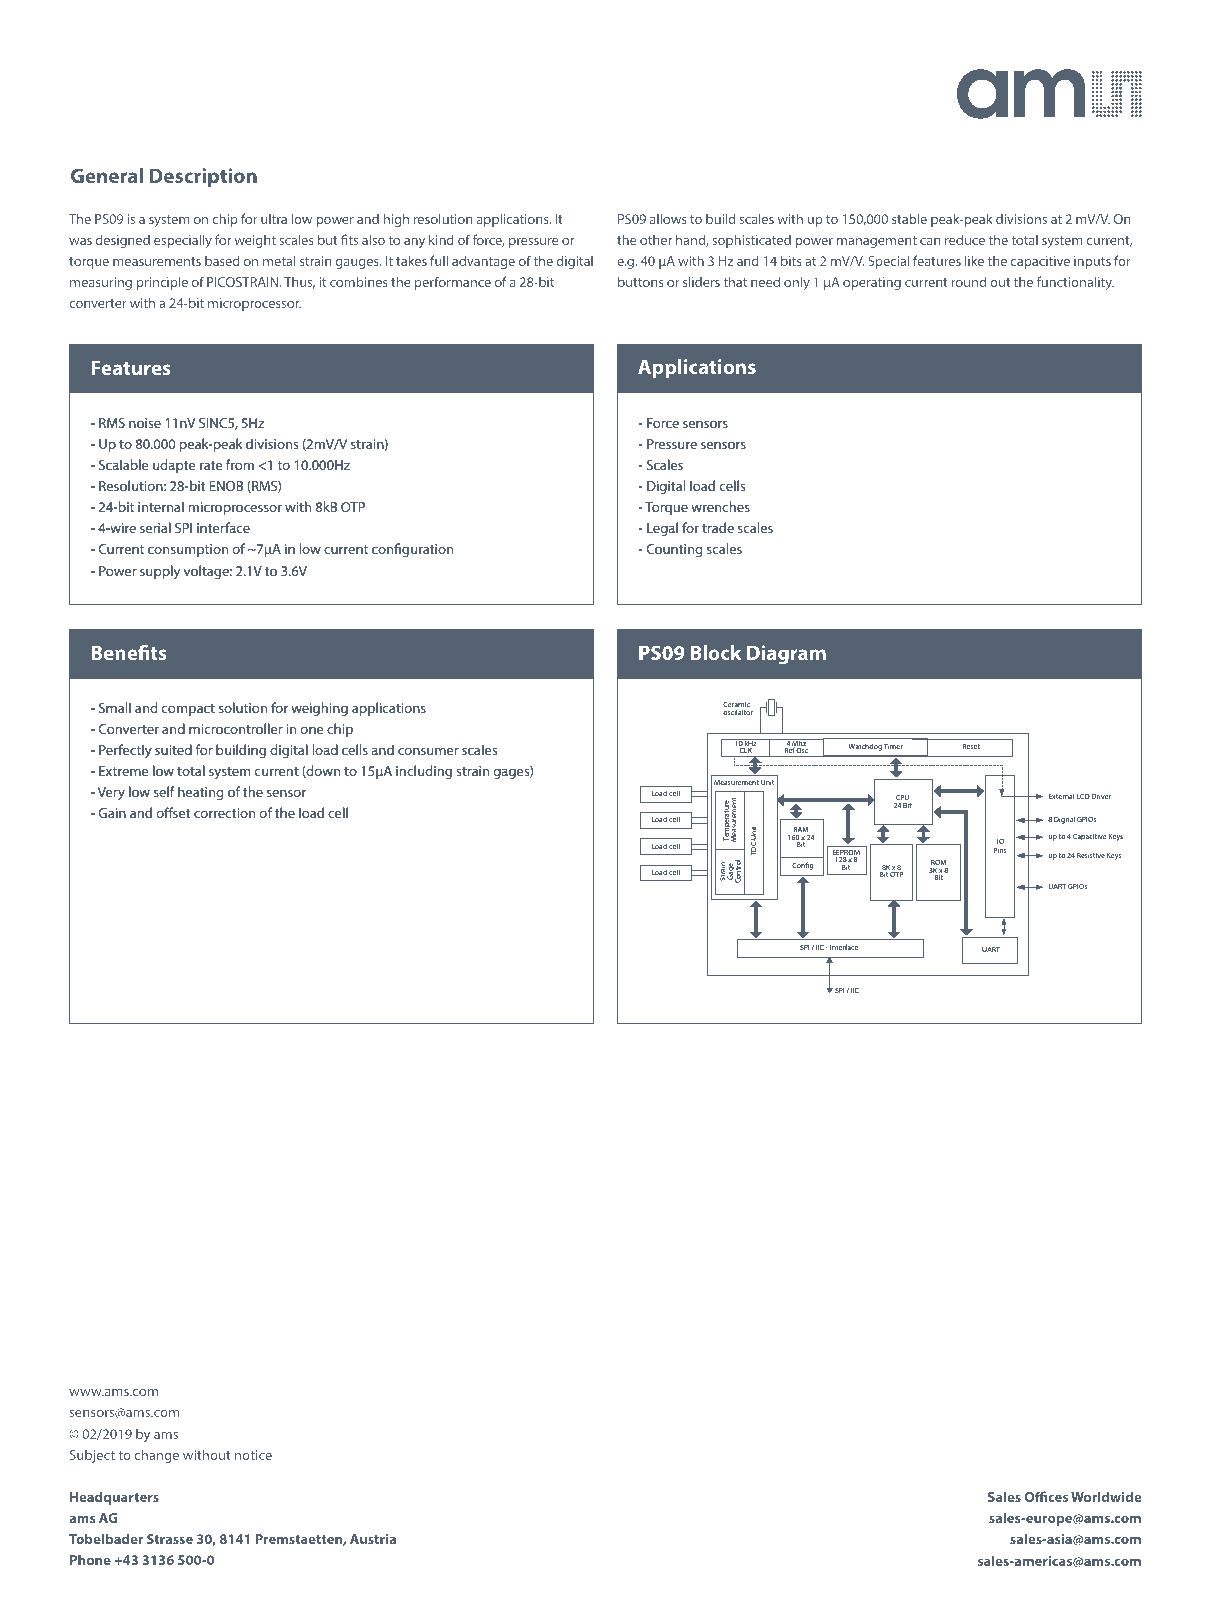  What do you see at coordinates (224, 813) in the screenshot?
I see `correction` at bounding box center [224, 813].
